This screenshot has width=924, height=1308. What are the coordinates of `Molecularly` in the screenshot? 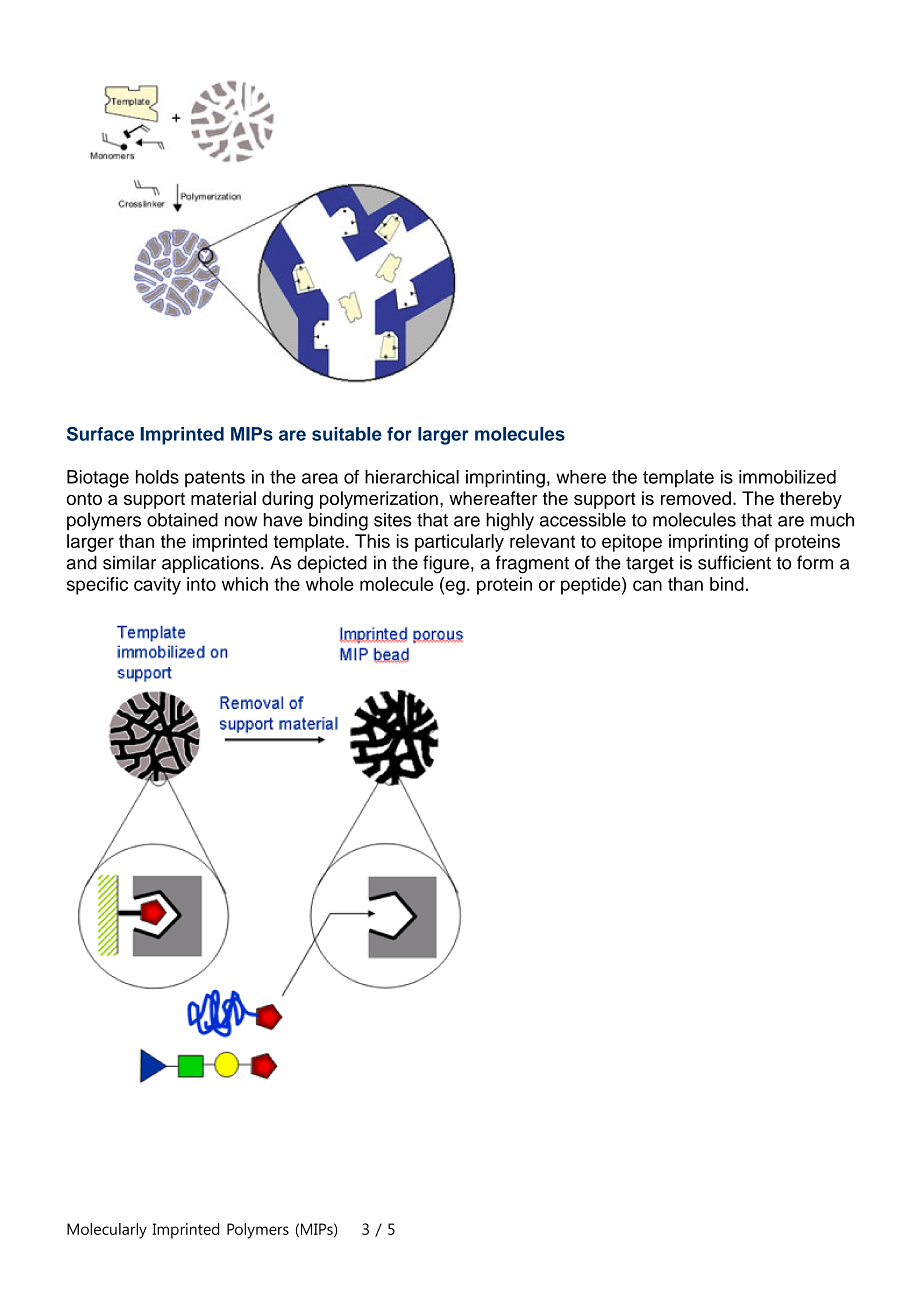 It's located at (107, 1231).
